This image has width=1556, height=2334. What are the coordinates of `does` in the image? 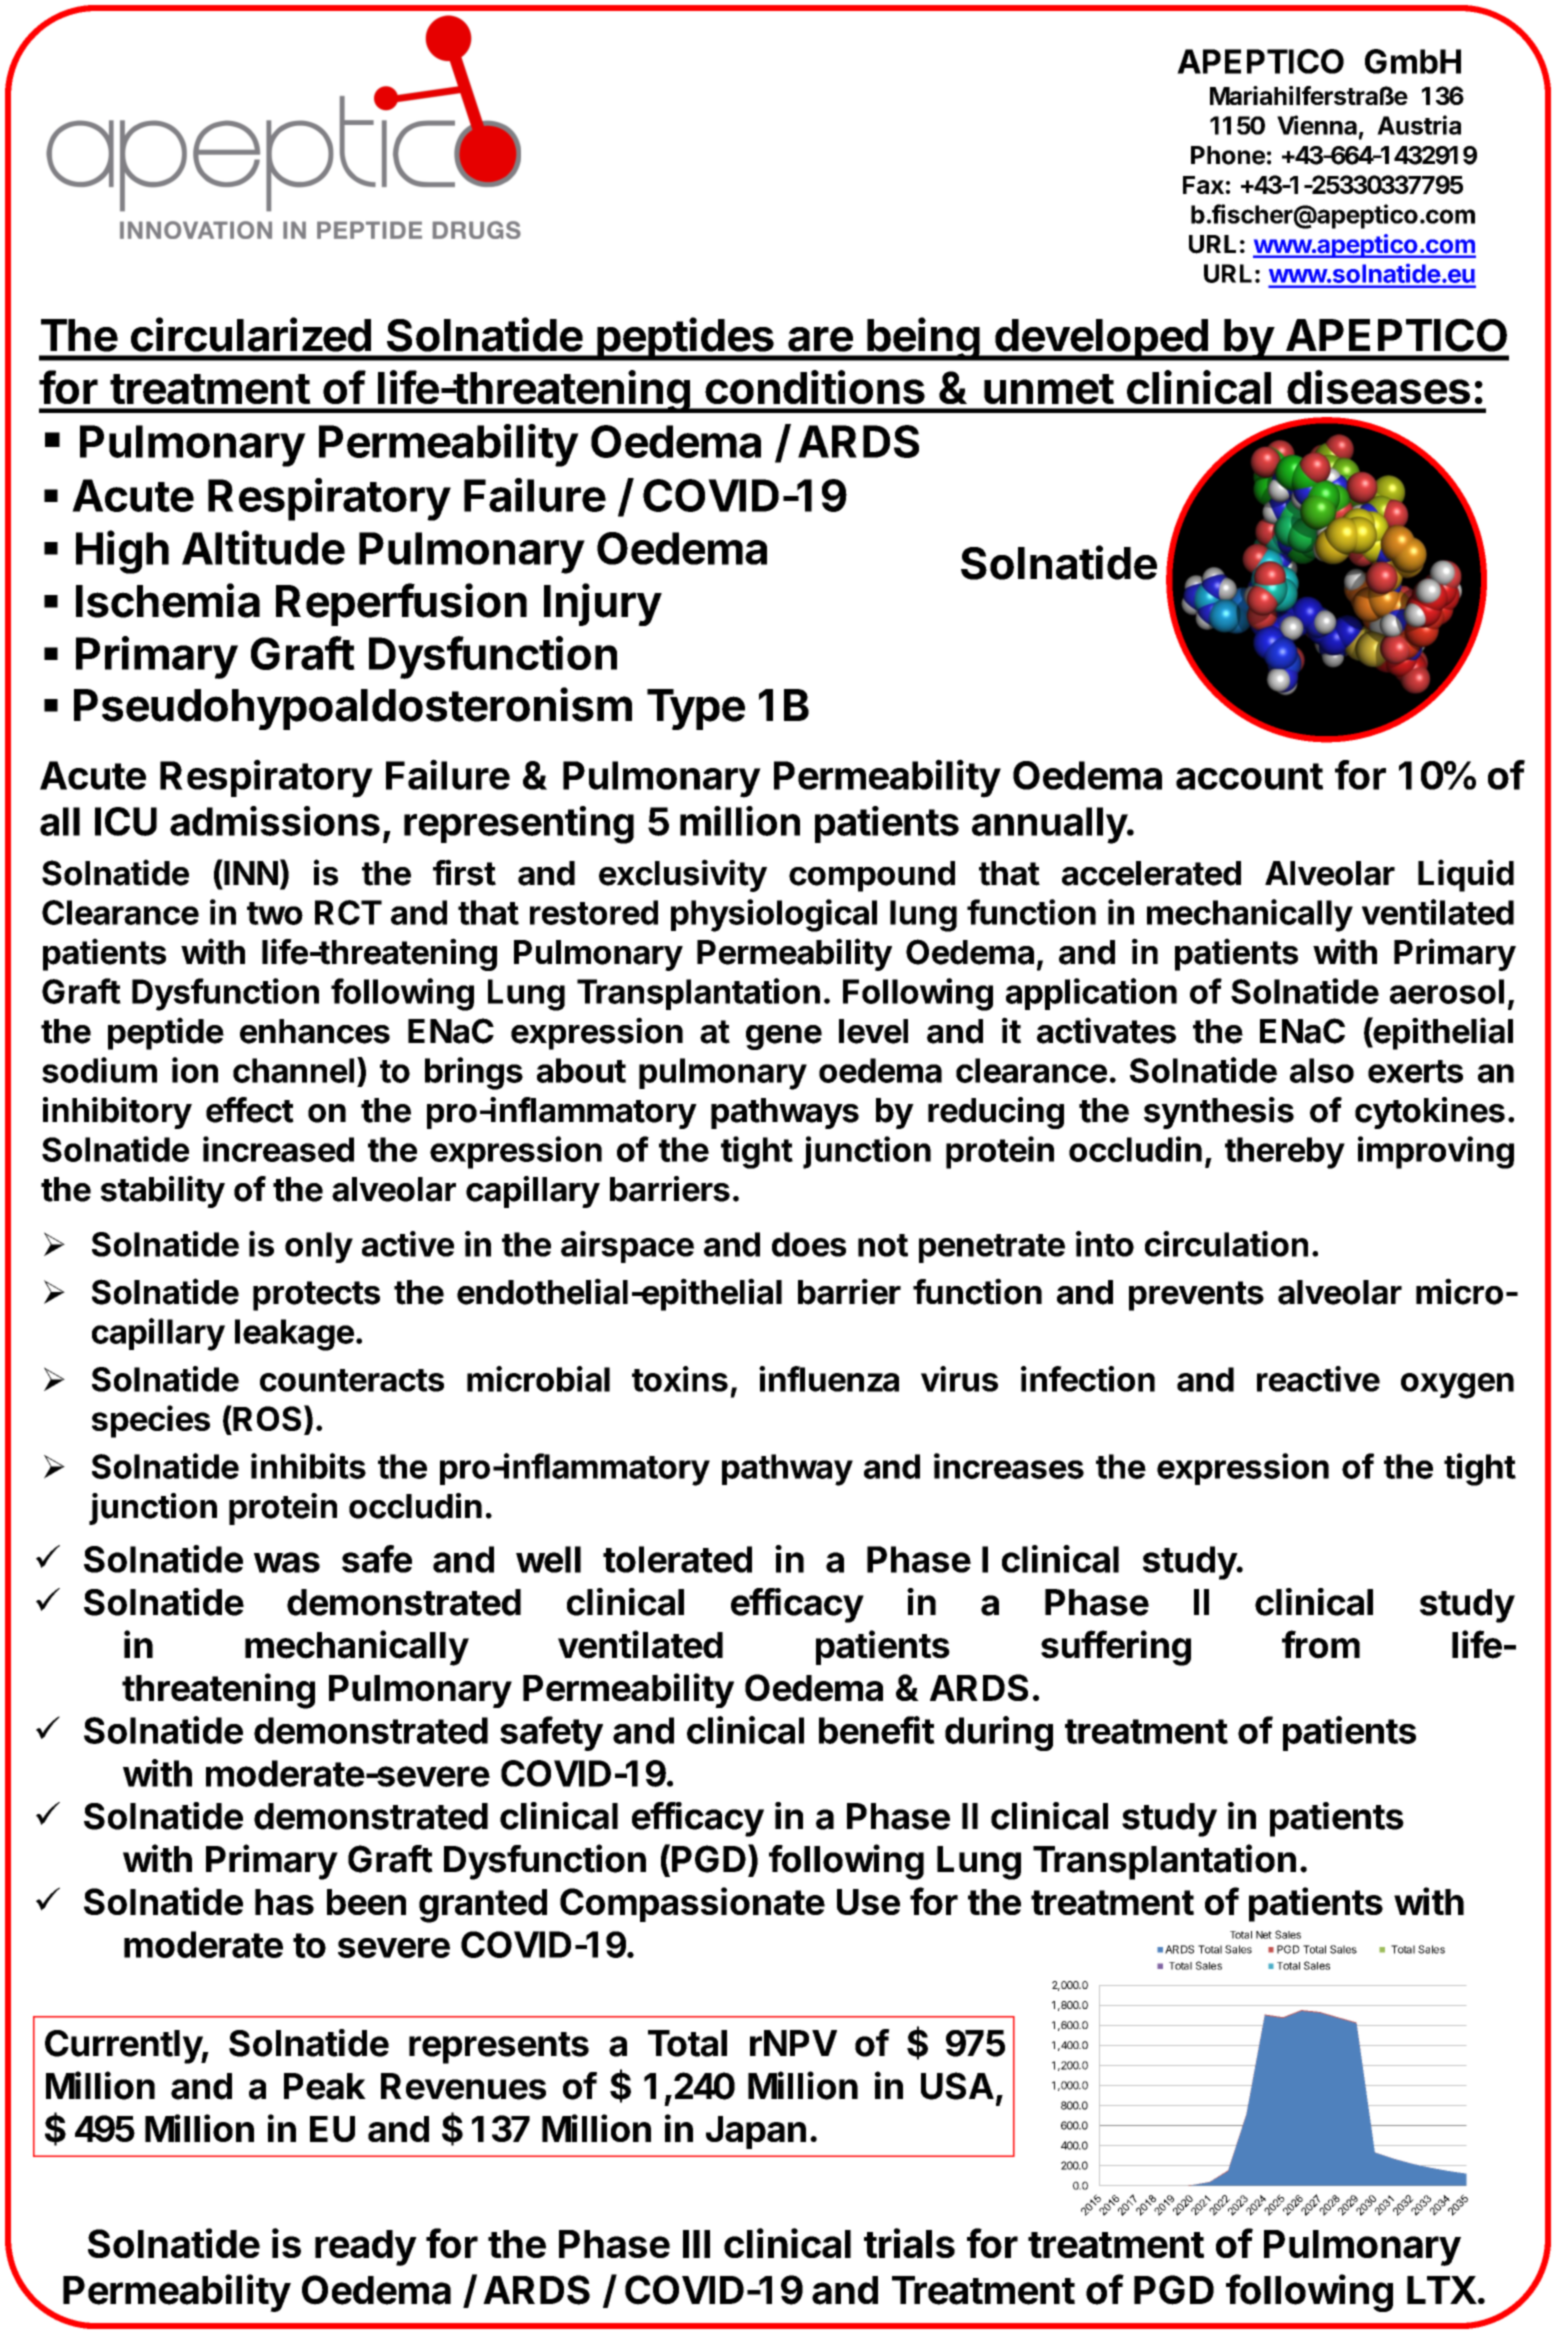 It's located at (809, 1244).
